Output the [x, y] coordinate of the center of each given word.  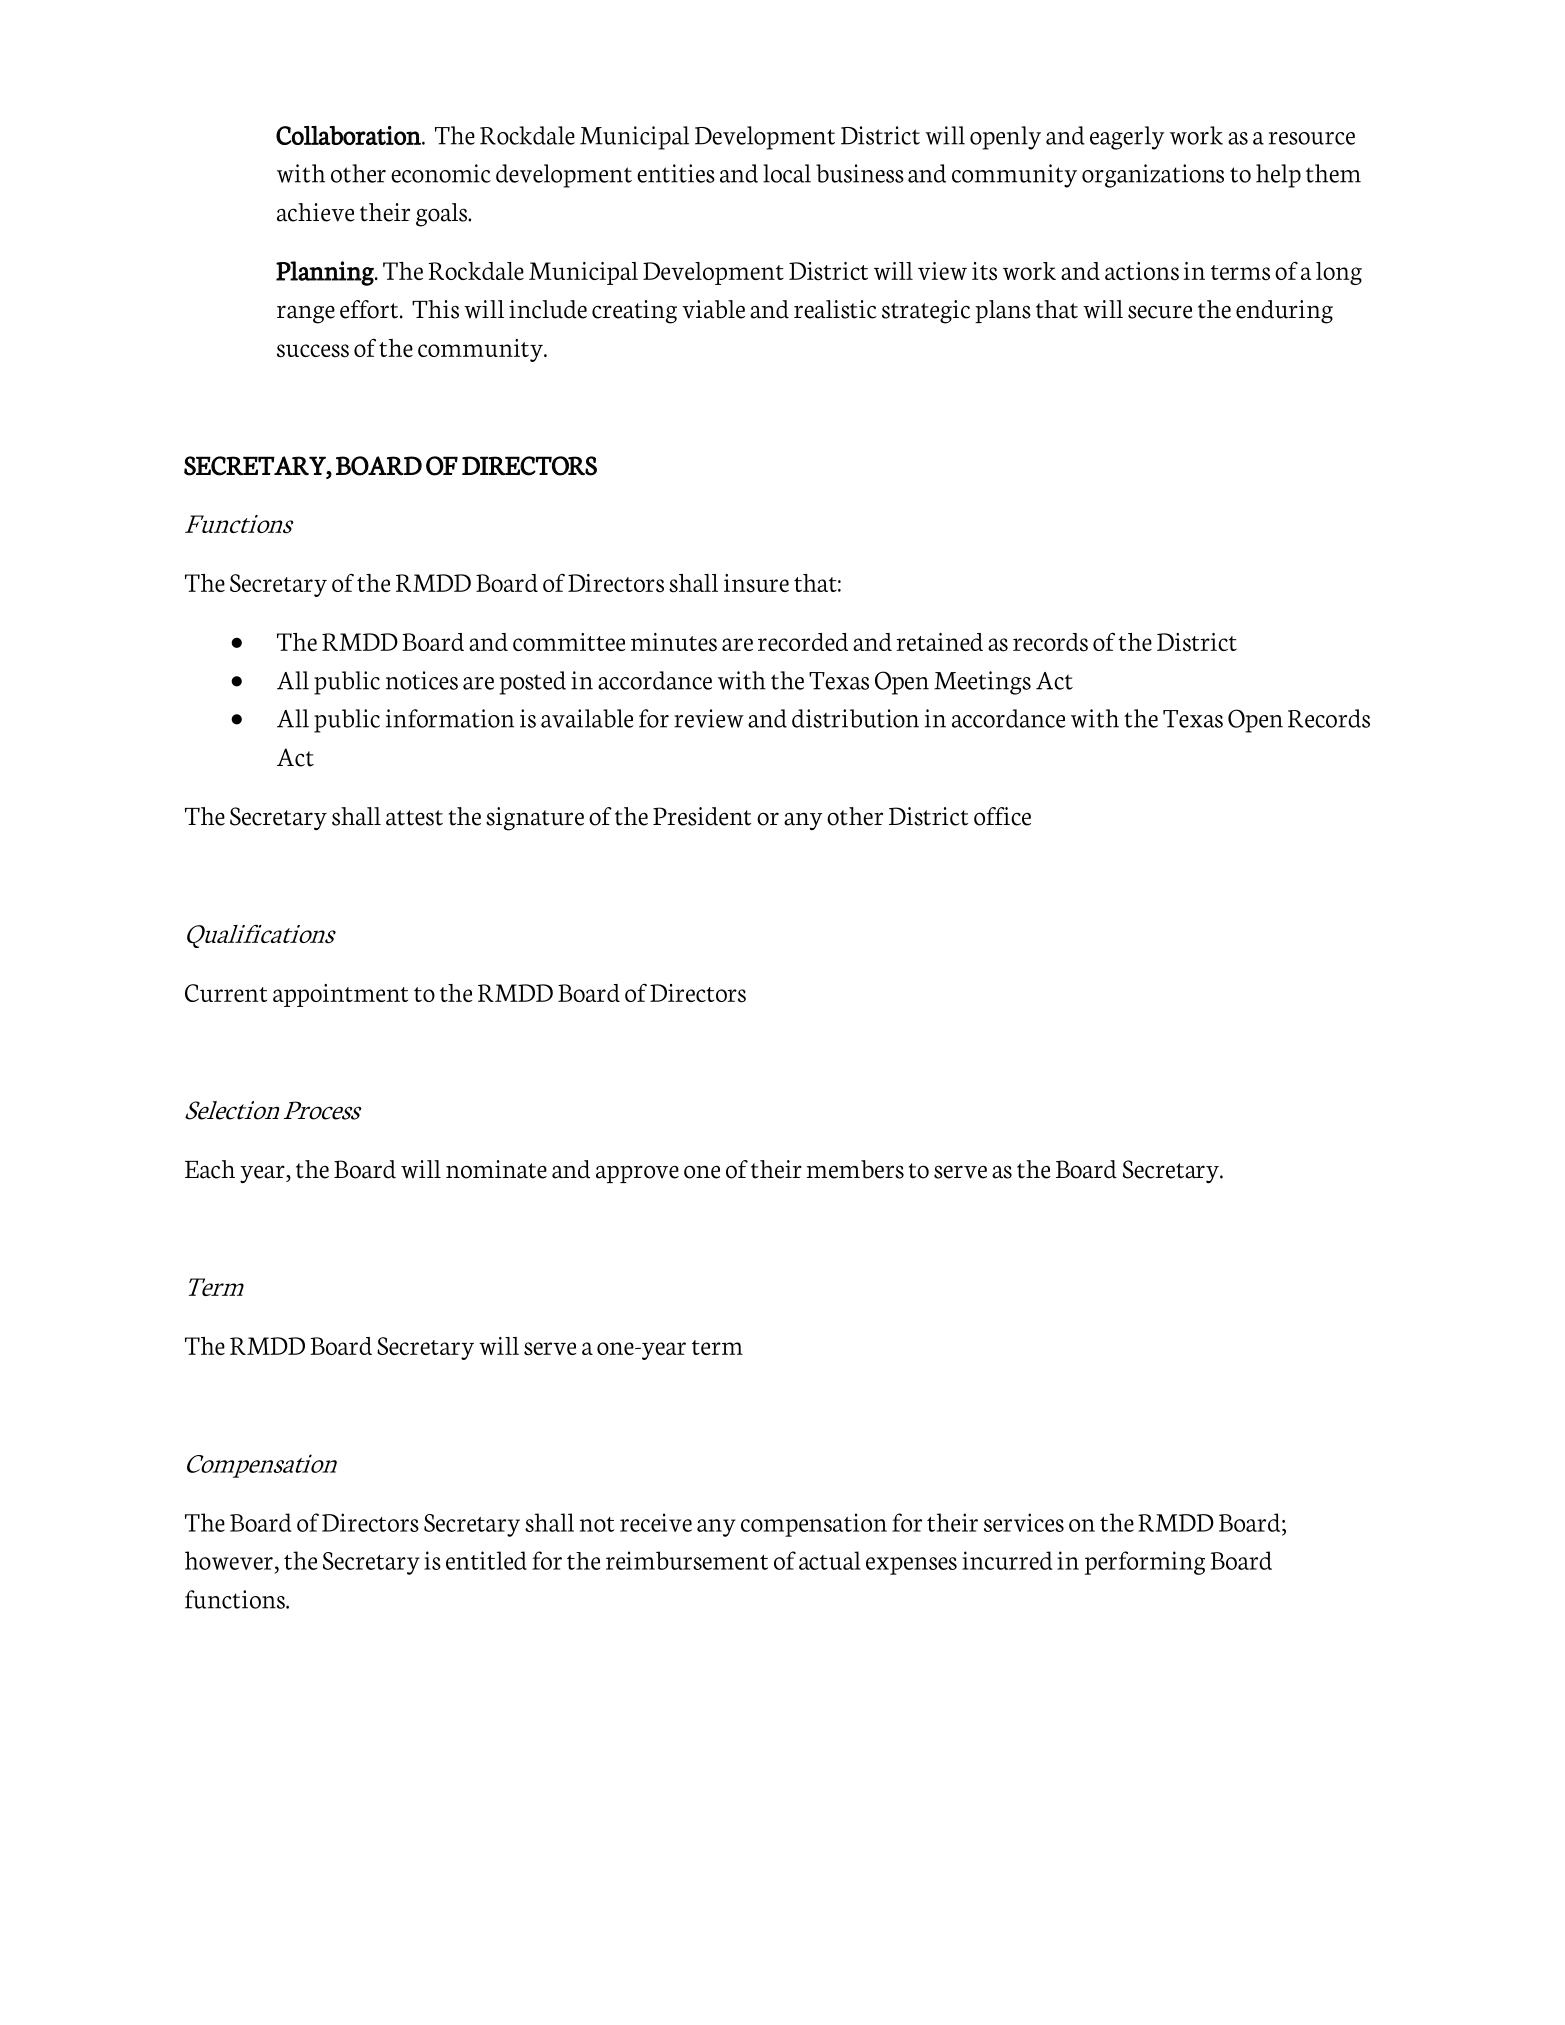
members [855, 1169]
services [1024, 1522]
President [702, 816]
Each [210, 1169]
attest [414, 818]
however [229, 1560]
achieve [316, 212]
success [313, 351]
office [1002, 816]
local [787, 173]
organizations [1153, 176]
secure [1160, 312]
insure [756, 583]
